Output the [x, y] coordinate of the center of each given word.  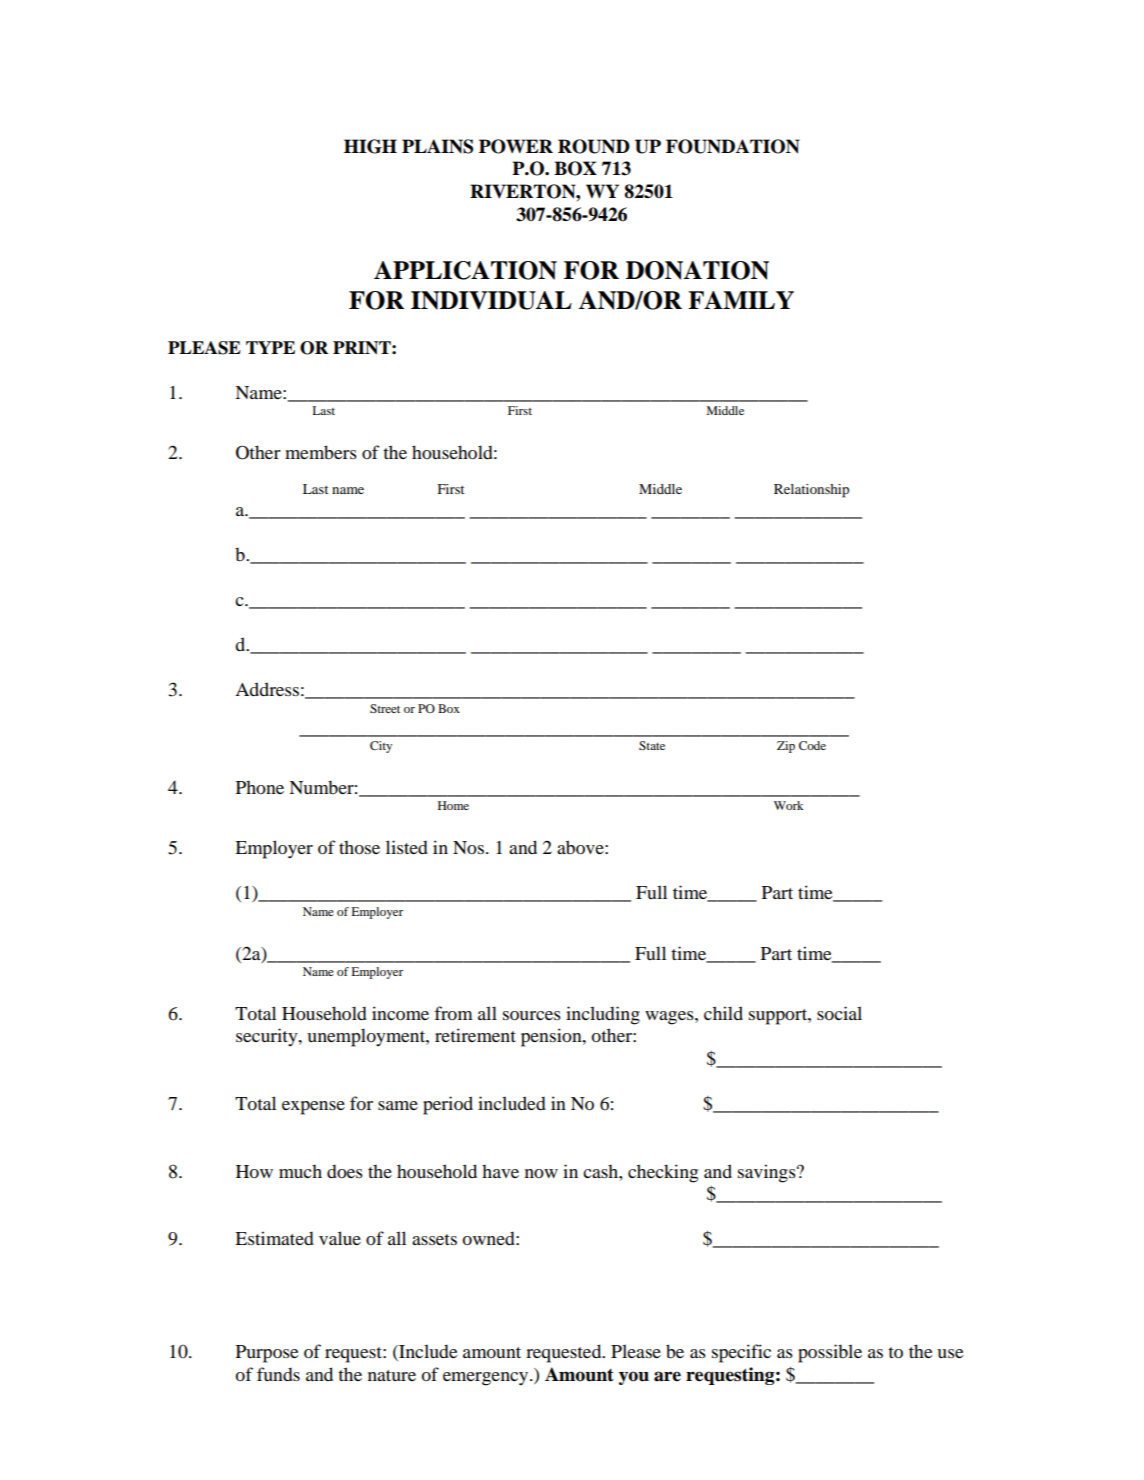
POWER [516, 146]
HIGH [370, 146]
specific [741, 1353]
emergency [487, 1379]
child [723, 1013]
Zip [786, 747]
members [321, 452]
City [381, 747]
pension [552, 1037]
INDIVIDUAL [491, 300]
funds [278, 1374]
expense [313, 1108]
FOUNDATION [733, 146]
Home [453, 805]
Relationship [811, 491]
